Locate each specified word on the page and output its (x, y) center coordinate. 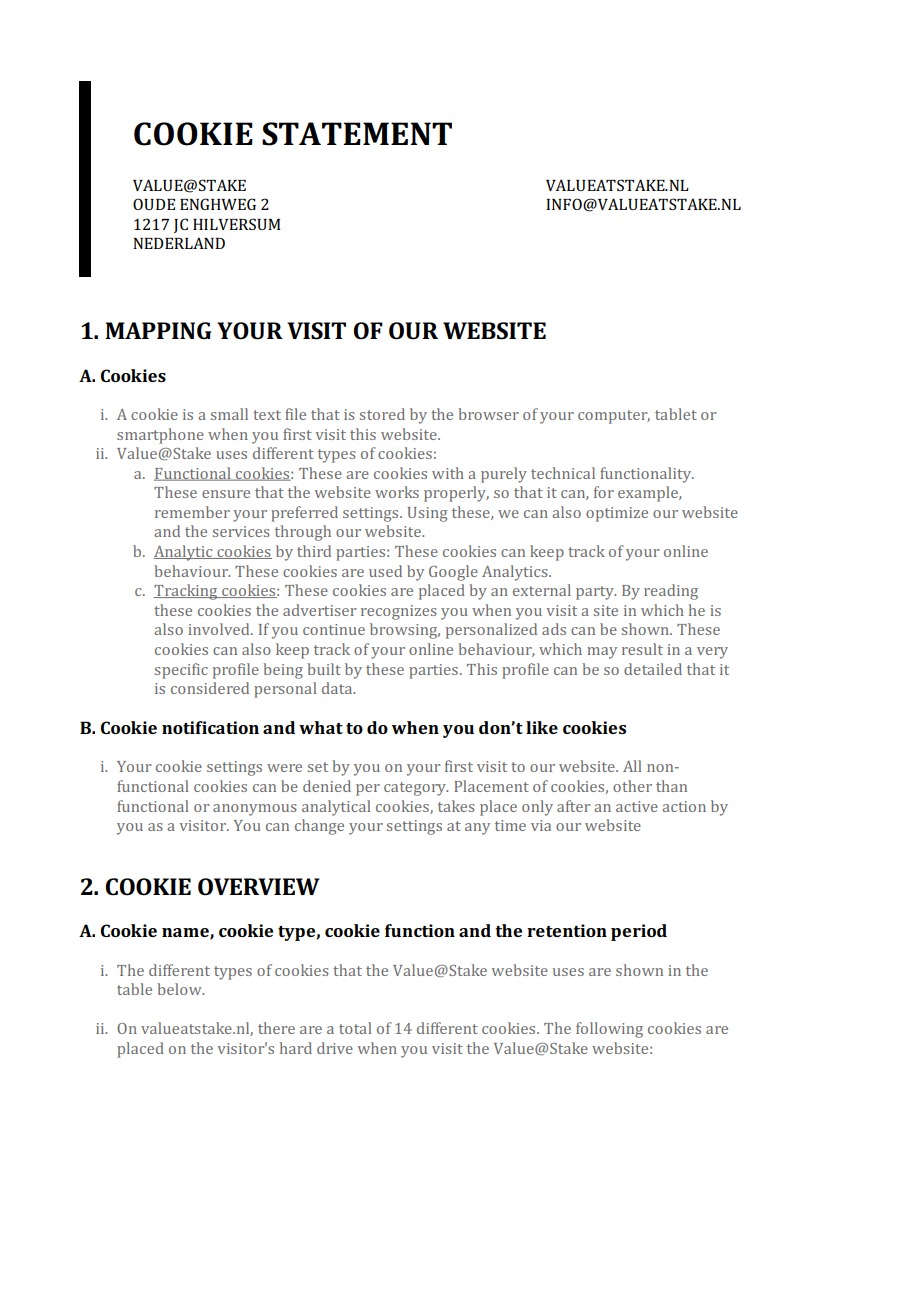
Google (453, 573)
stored (382, 414)
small (229, 414)
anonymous (255, 810)
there (276, 1028)
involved (220, 629)
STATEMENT (357, 134)
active (637, 806)
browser (488, 414)
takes (456, 806)
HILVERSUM (236, 224)
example (649, 494)
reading (671, 592)
